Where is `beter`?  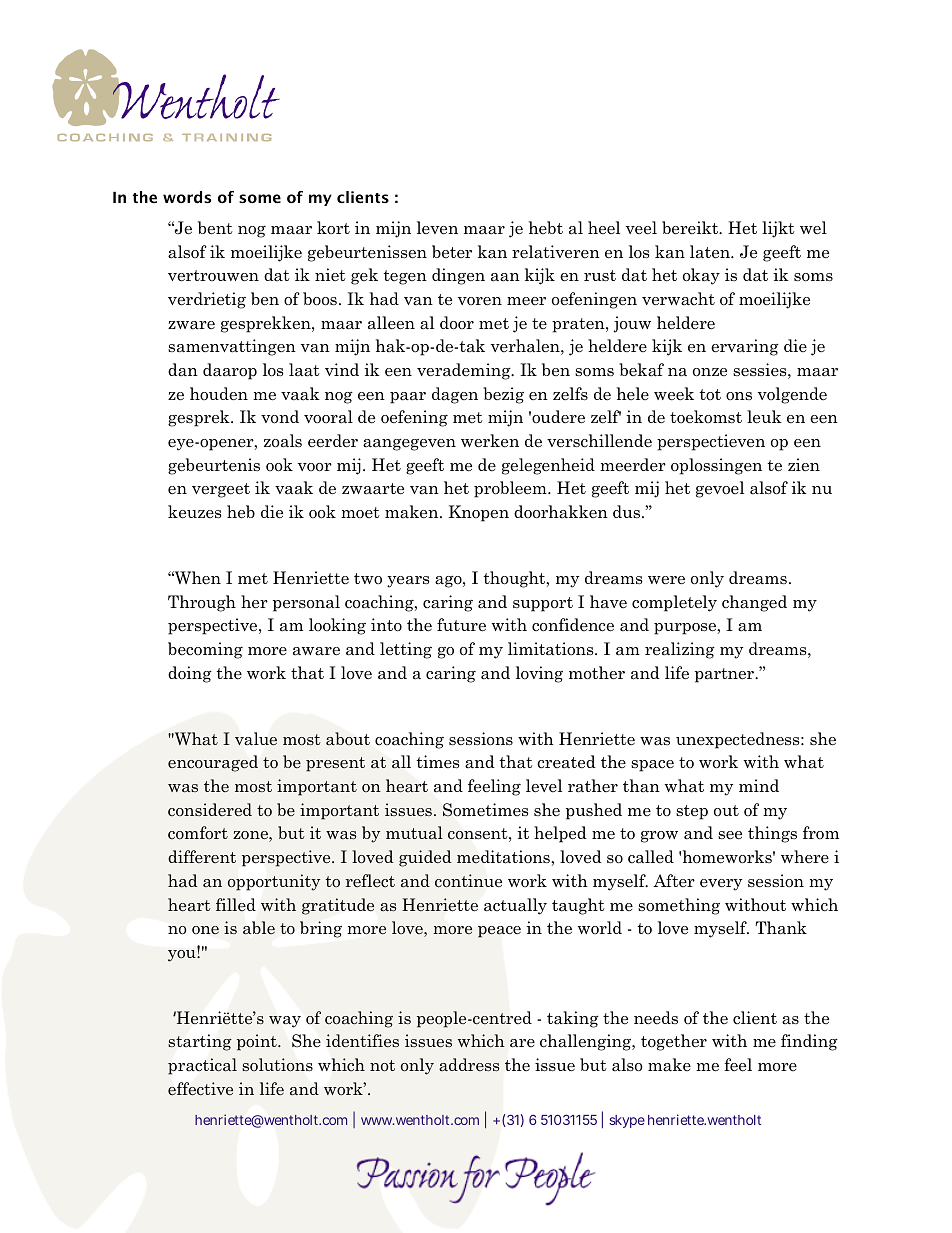 beter is located at coordinates (452, 252).
